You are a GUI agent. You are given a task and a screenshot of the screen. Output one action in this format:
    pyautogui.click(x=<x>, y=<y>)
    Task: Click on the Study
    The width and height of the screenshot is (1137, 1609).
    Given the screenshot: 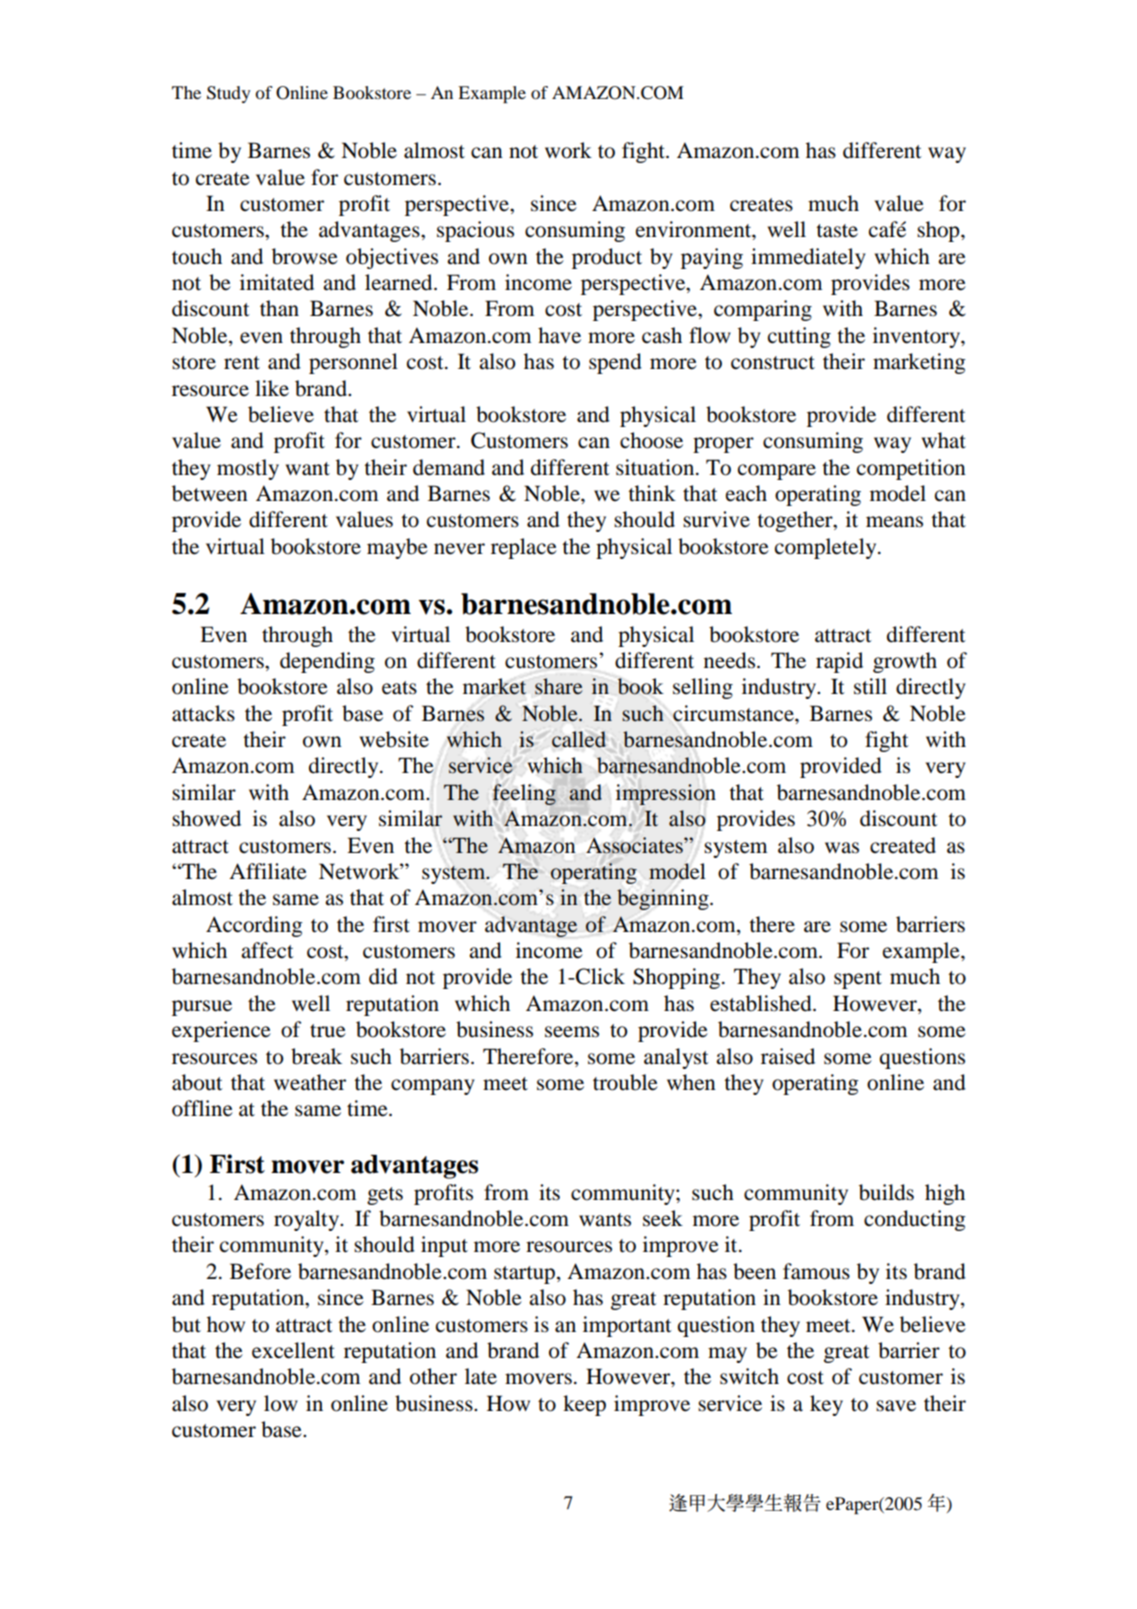 What is the action you would take?
    pyautogui.click(x=229, y=94)
